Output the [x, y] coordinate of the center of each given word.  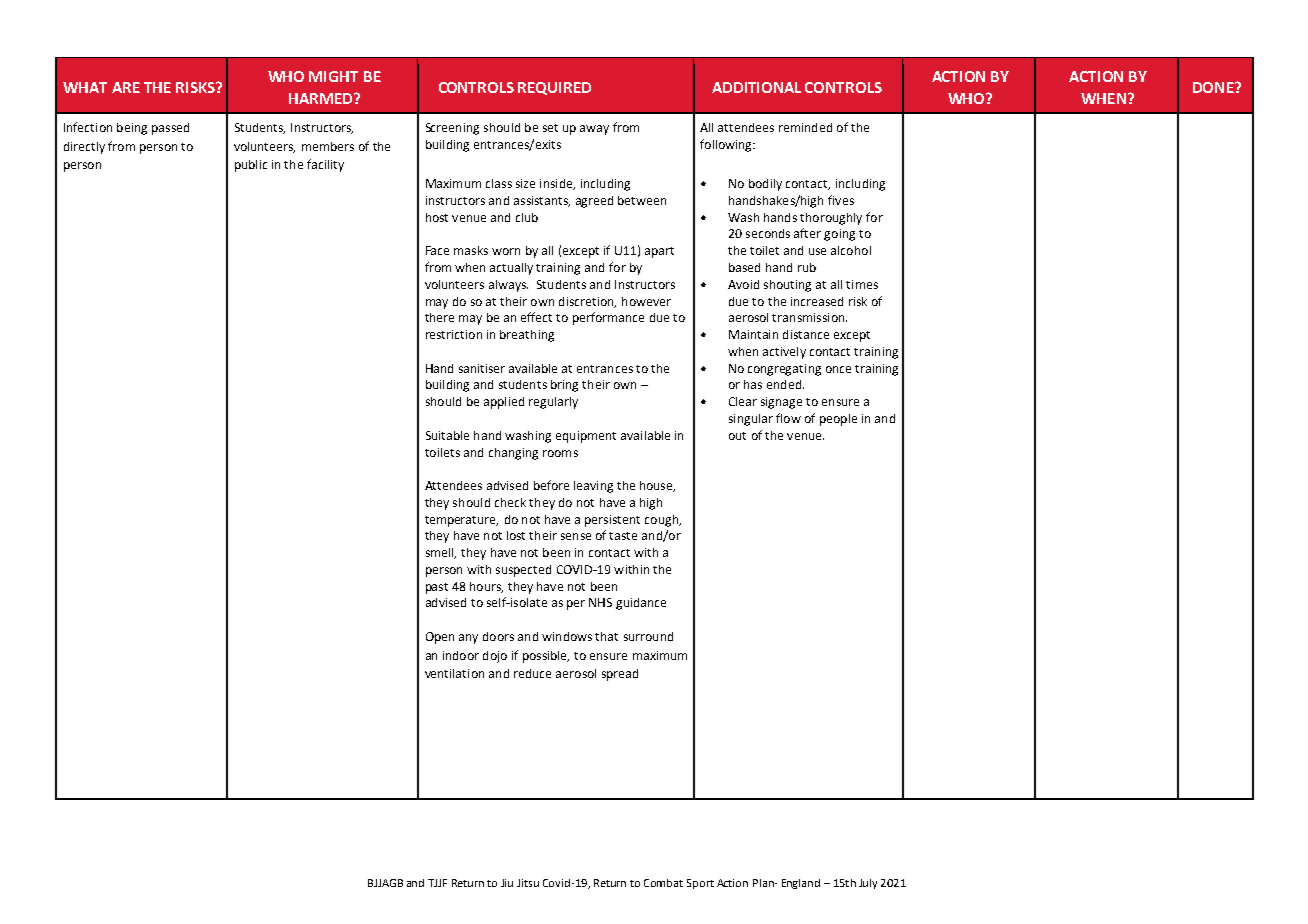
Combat [663, 883]
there [439, 317]
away [594, 130]
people [838, 420]
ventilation [454, 673]
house [657, 486]
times [862, 284]
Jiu [507, 883]
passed [170, 129]
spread [620, 675]
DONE [1214, 87]
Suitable [447, 435]
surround [648, 636]
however [646, 301]
